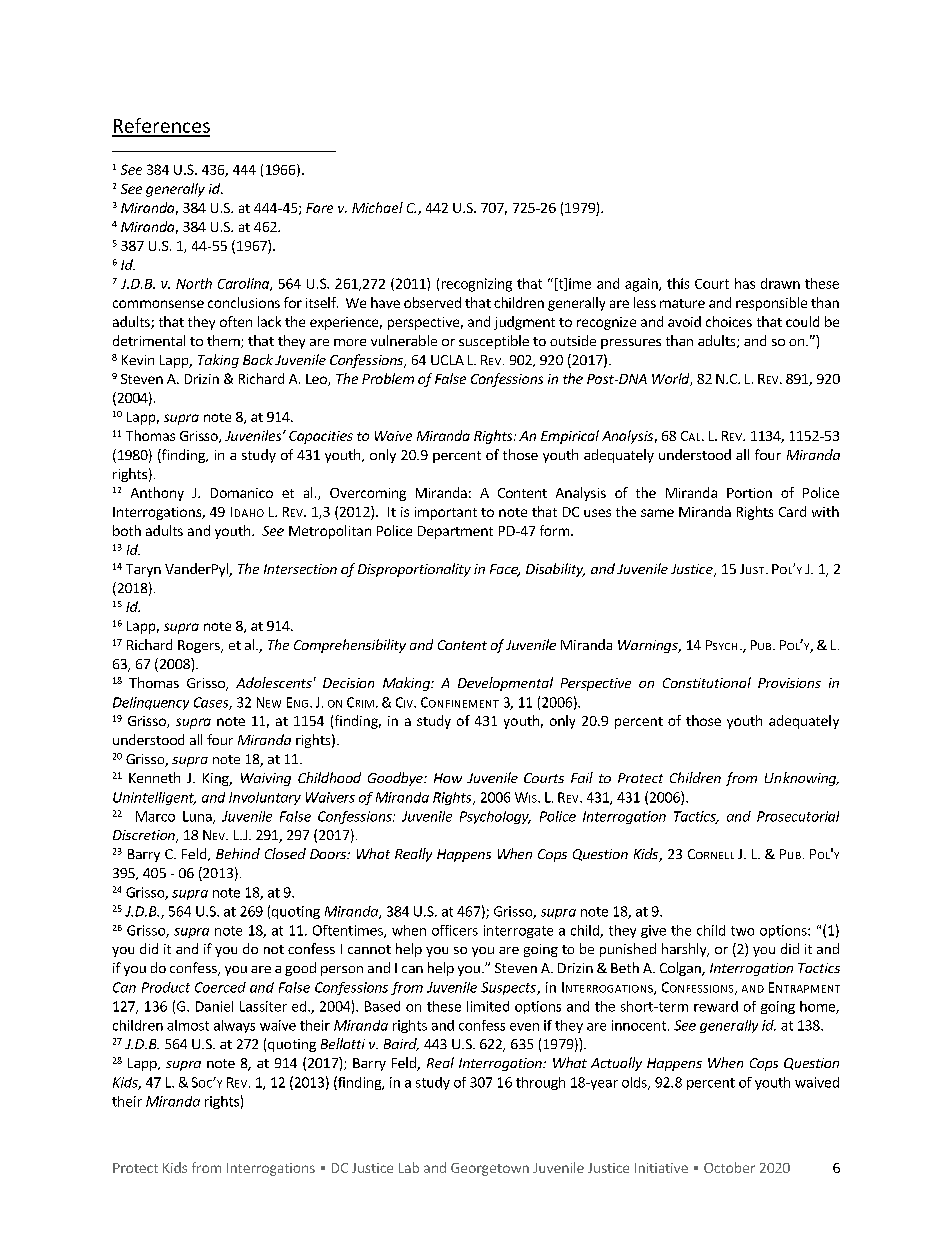  Describe the element at coordinates (792, 511) in the screenshot. I see `Card` at that location.
